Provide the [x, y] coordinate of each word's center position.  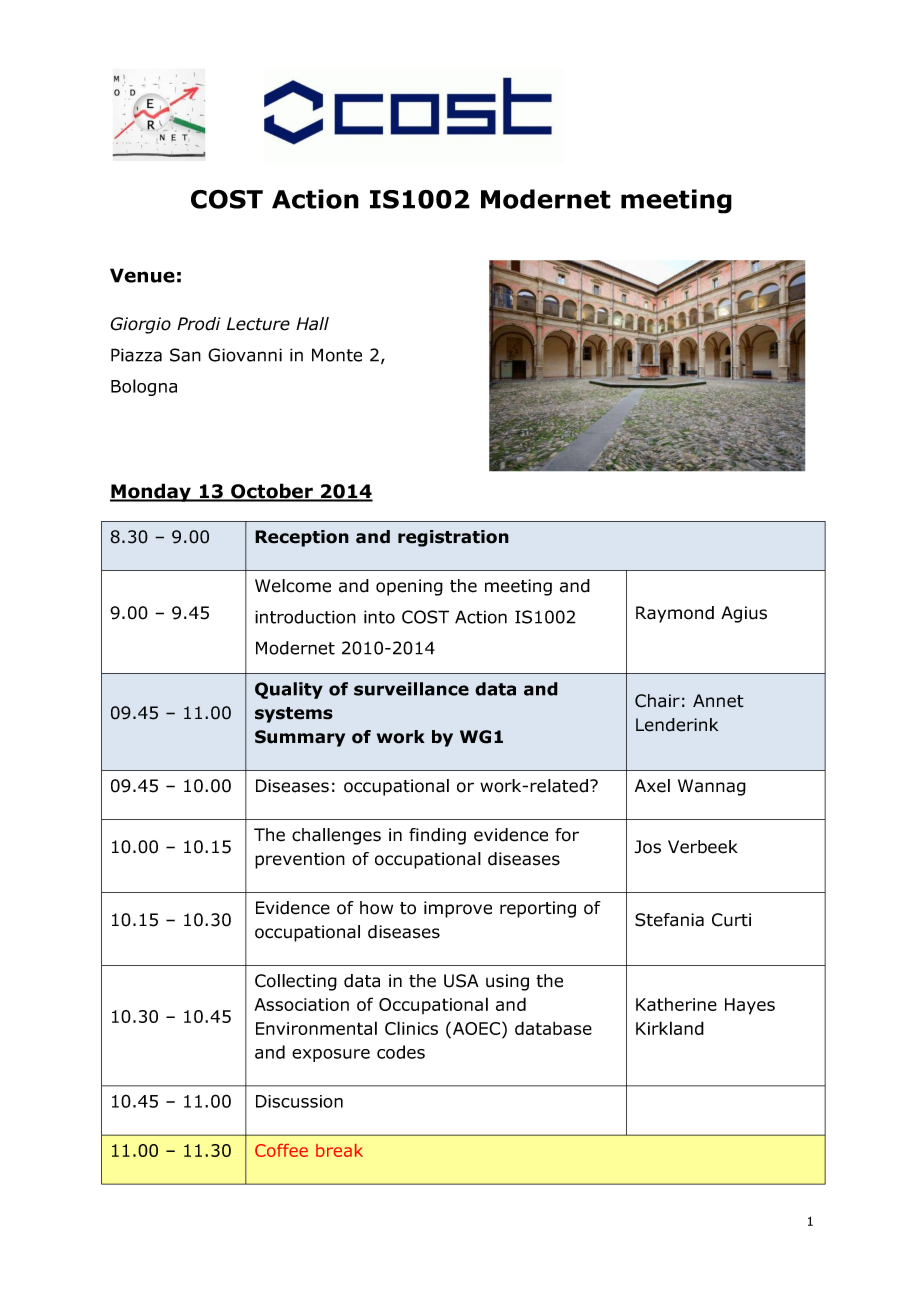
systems [294, 715]
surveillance [411, 689]
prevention [300, 860]
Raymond [675, 614]
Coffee [281, 1150]
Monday [151, 492]
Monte [337, 355]
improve [458, 909]
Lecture [258, 324]
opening [409, 587]
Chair [657, 701]
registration [453, 538]
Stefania [669, 920]
